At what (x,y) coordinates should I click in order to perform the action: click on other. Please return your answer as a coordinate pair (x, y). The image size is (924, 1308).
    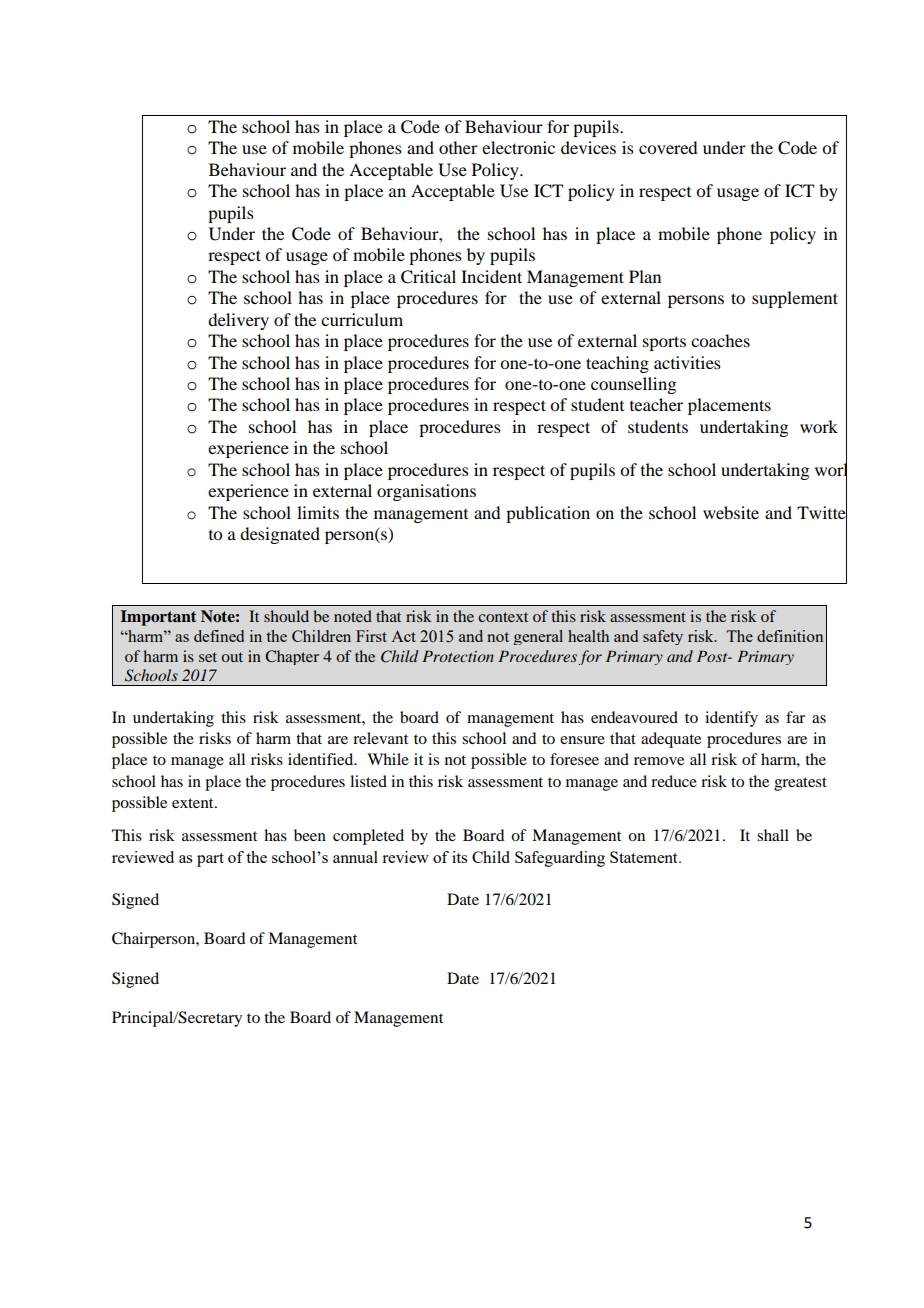
    Looking at the image, I should click on (458, 147).
